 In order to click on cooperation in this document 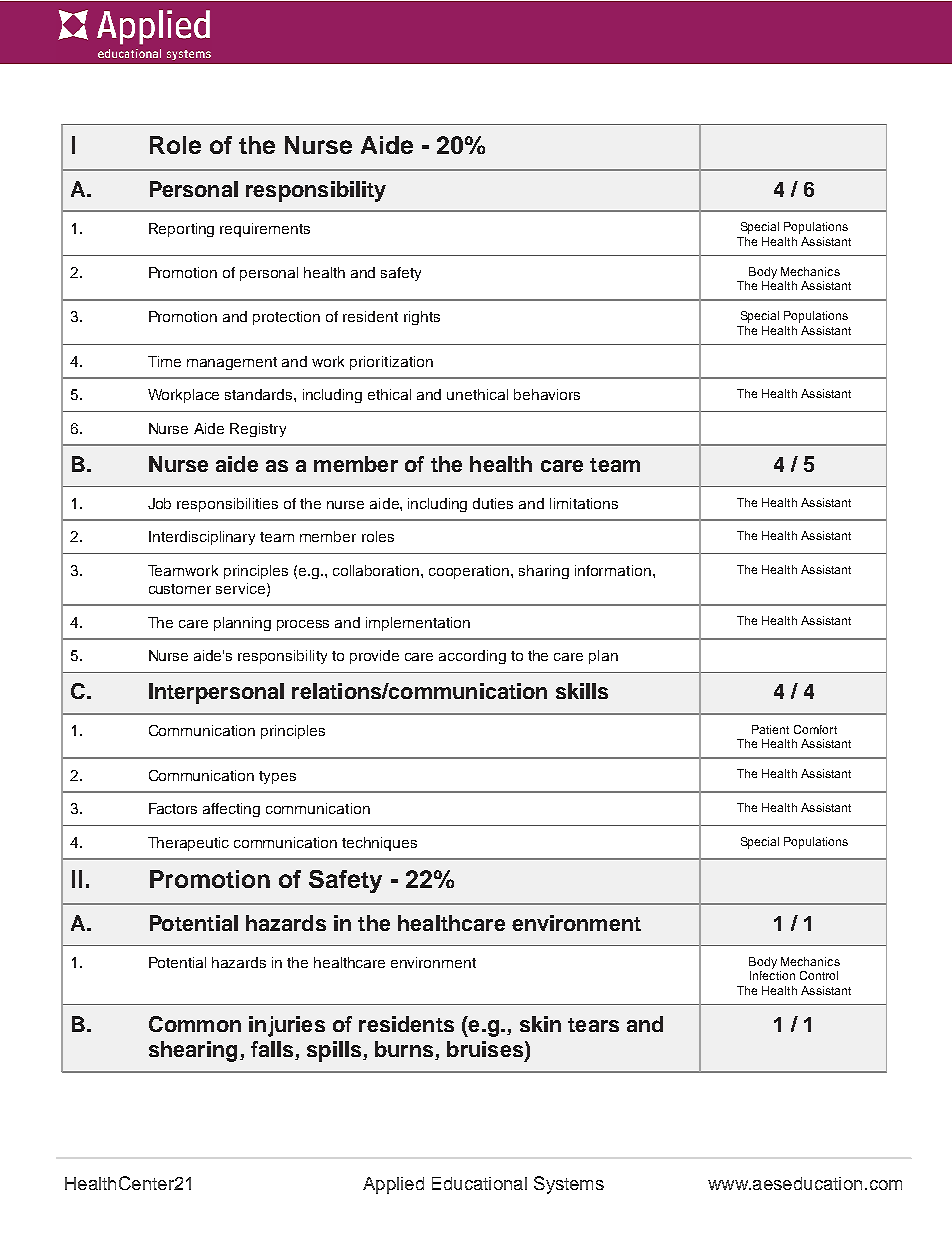, I will do `click(470, 572)`.
